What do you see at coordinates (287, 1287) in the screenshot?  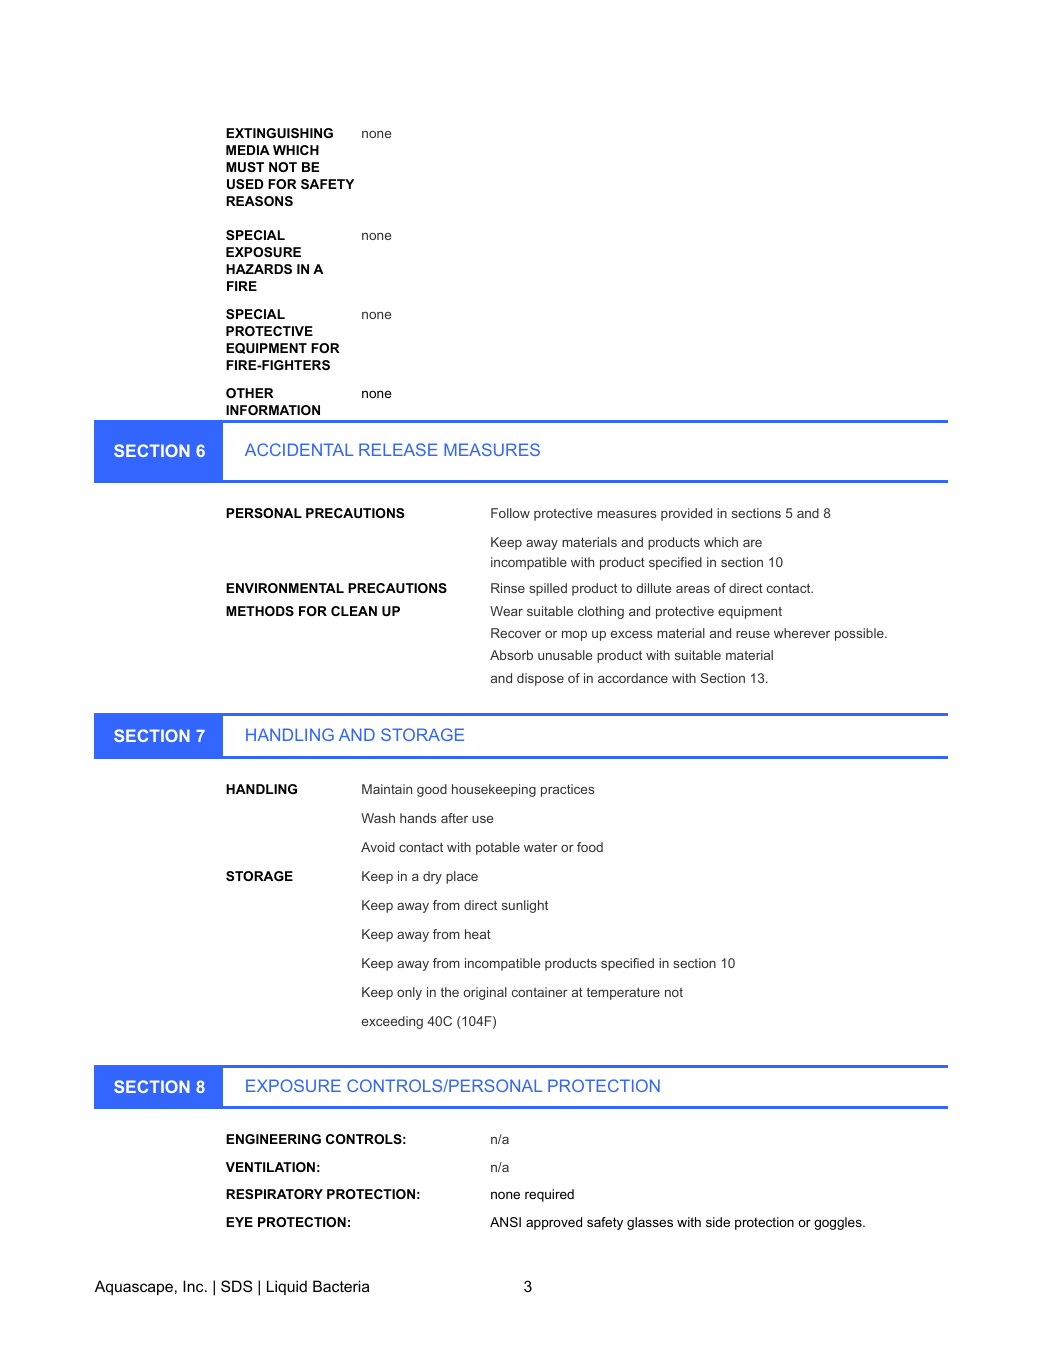 I see `Liquid` at bounding box center [287, 1287].
